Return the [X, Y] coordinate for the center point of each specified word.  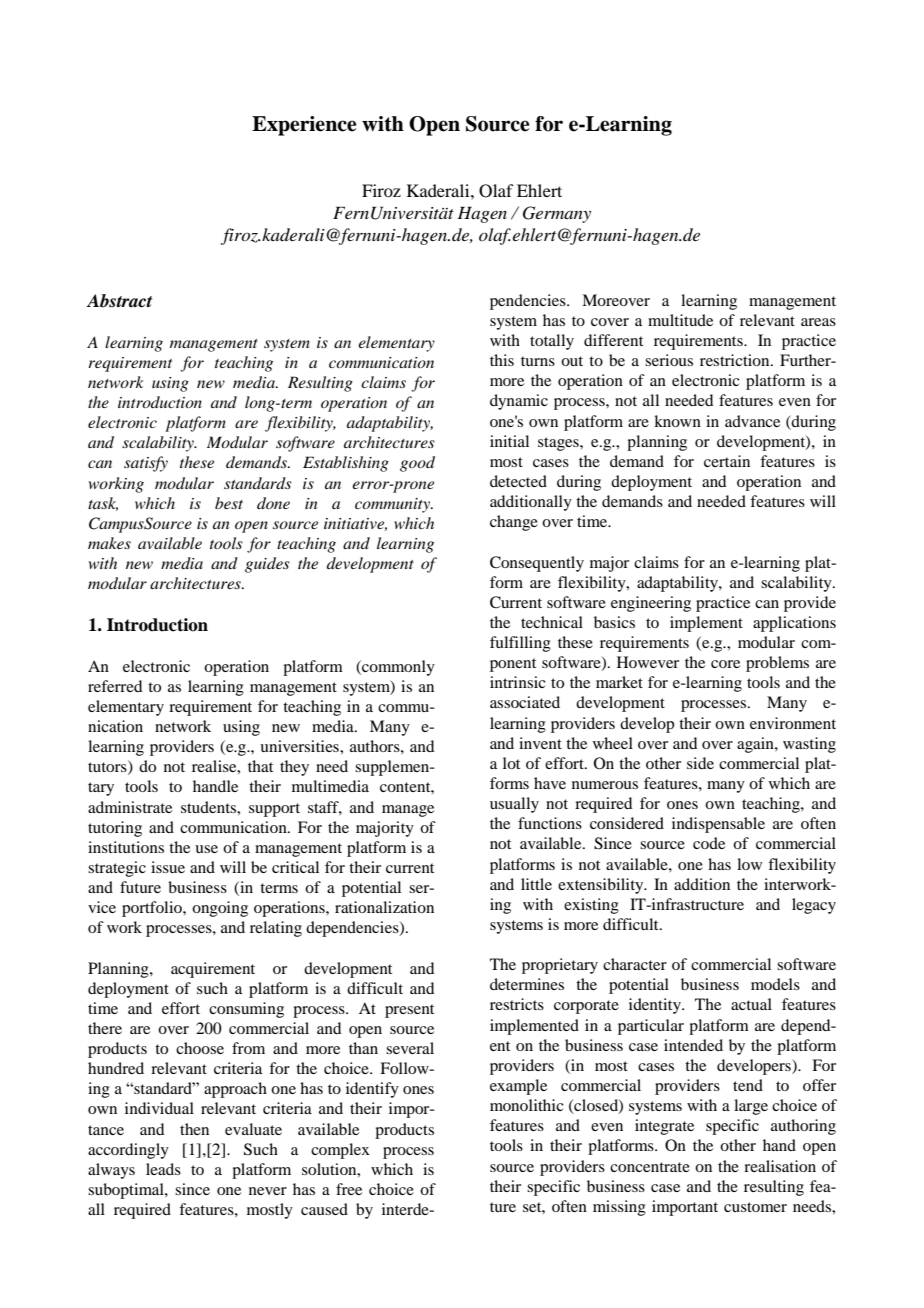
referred [115, 686]
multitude [680, 320]
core [725, 664]
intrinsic [518, 682]
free [349, 1189]
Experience [304, 126]
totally [552, 342]
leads [163, 1169]
